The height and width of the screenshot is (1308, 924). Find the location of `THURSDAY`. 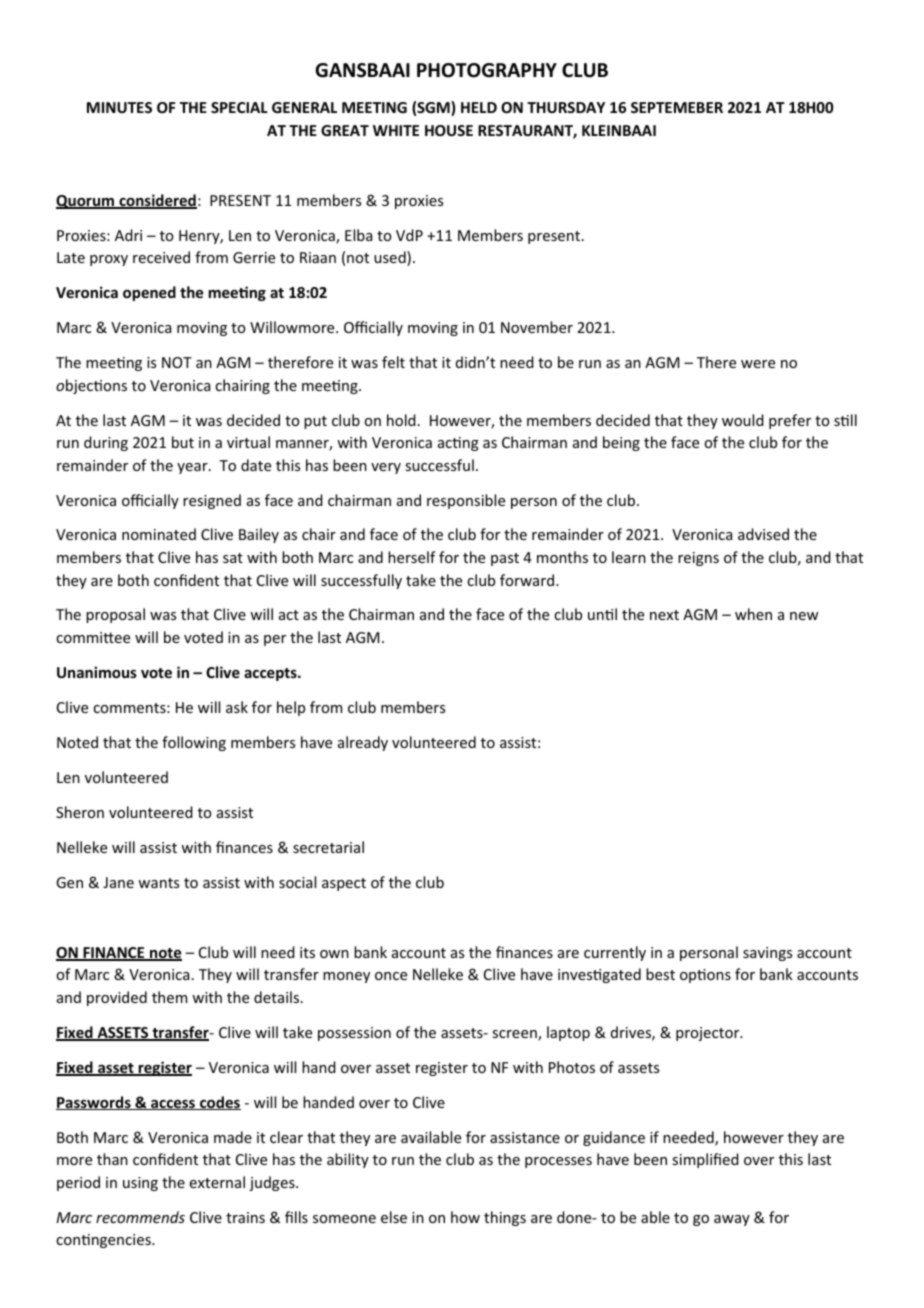

THURSDAY is located at coordinates (566, 107).
